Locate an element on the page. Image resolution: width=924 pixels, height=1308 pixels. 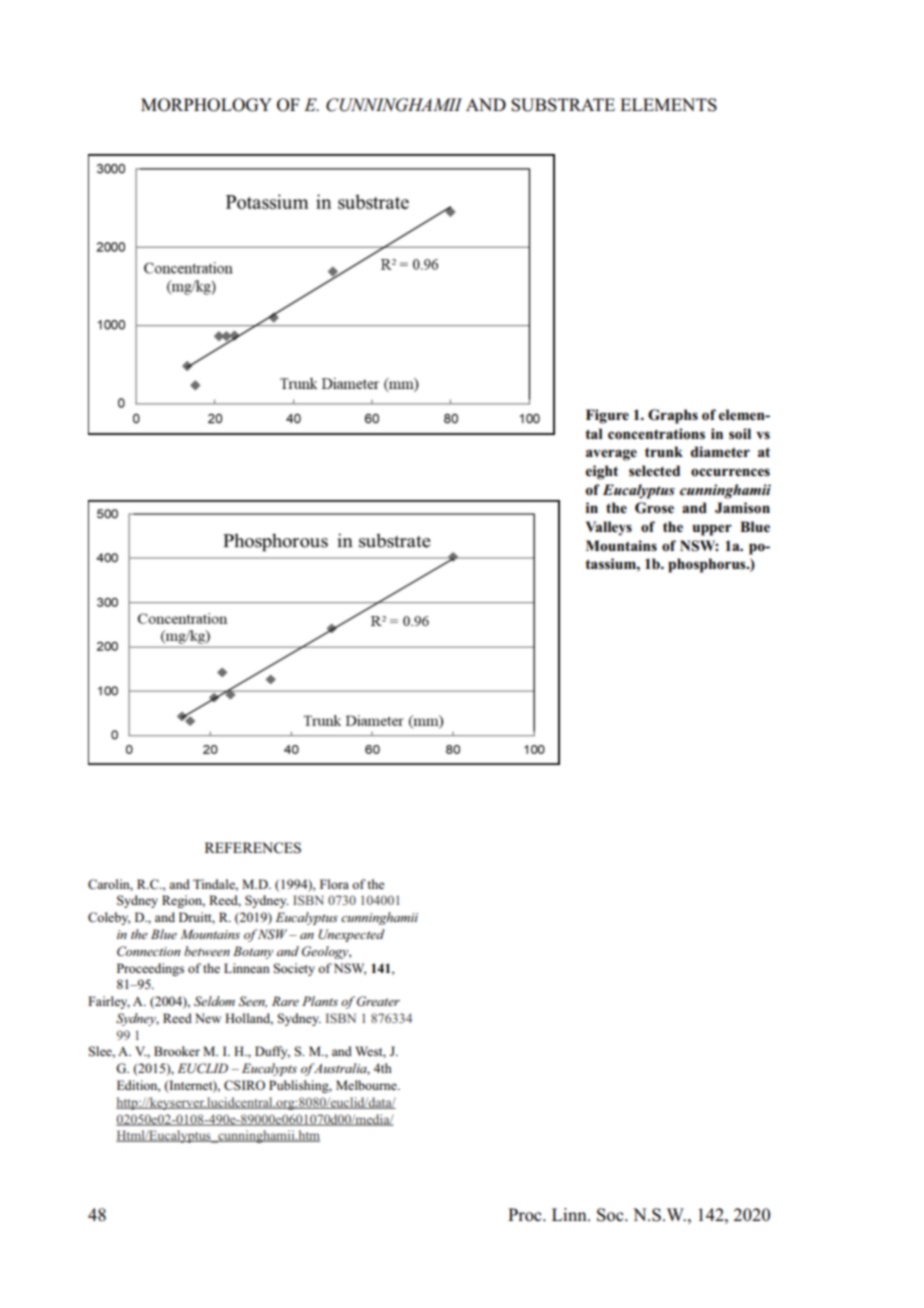
trunk is located at coordinates (664, 451).
